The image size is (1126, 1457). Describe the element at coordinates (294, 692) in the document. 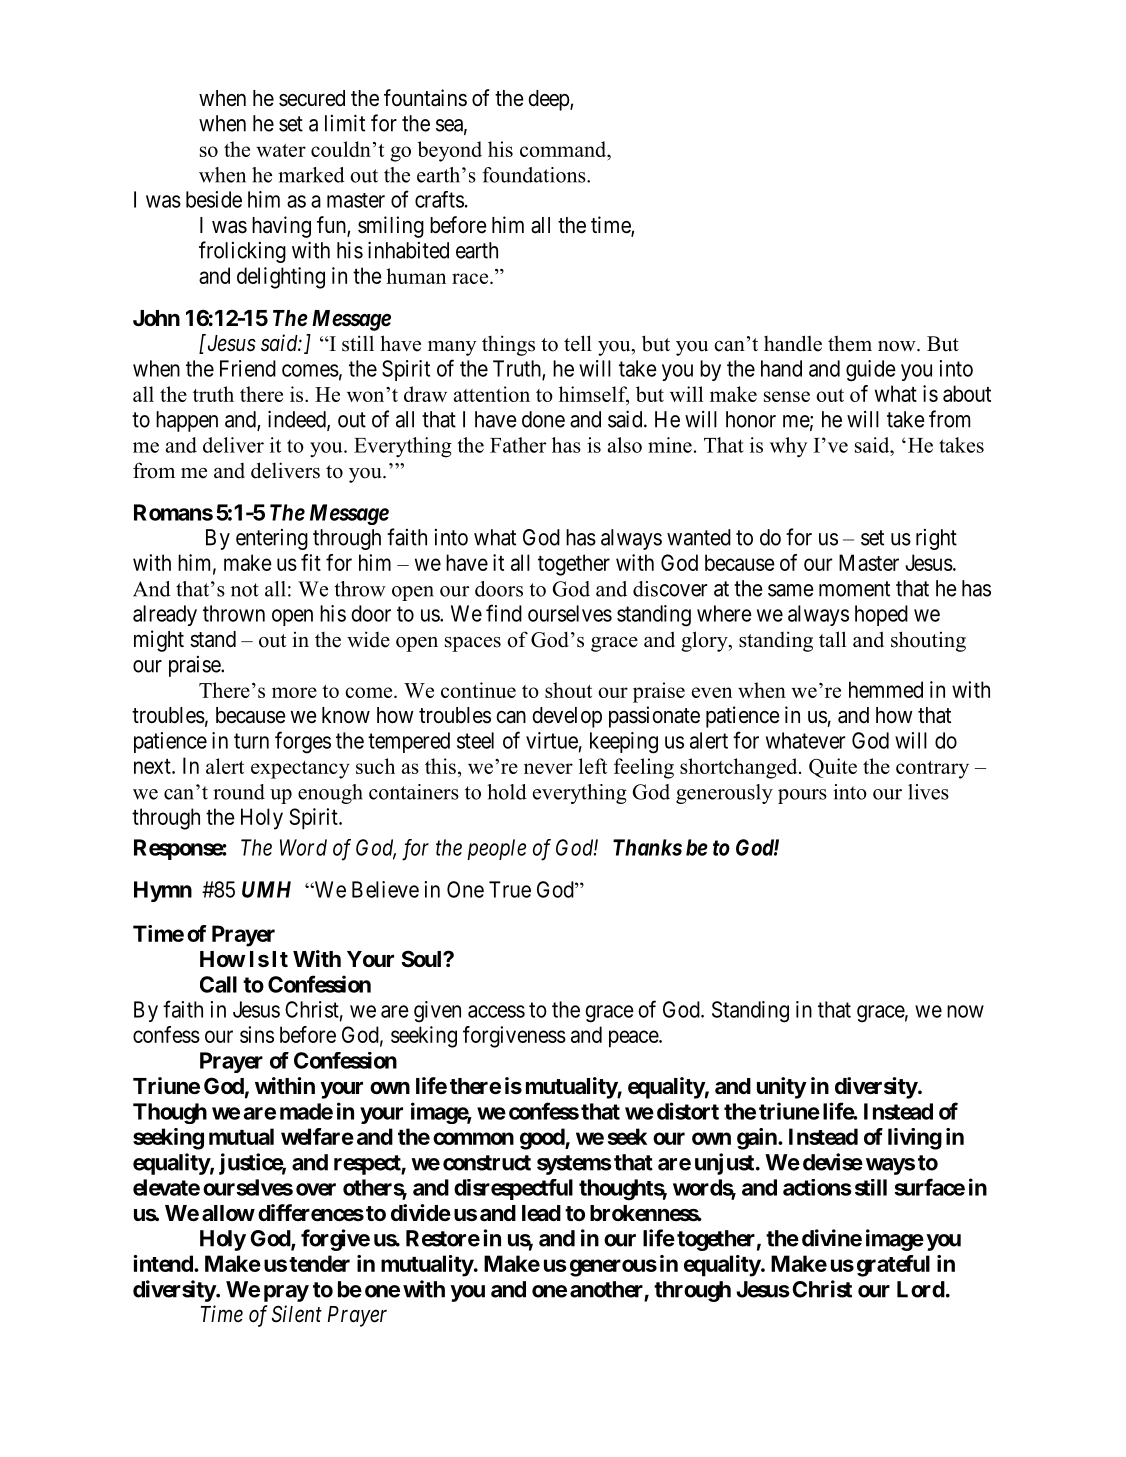

I see `more` at that location.
